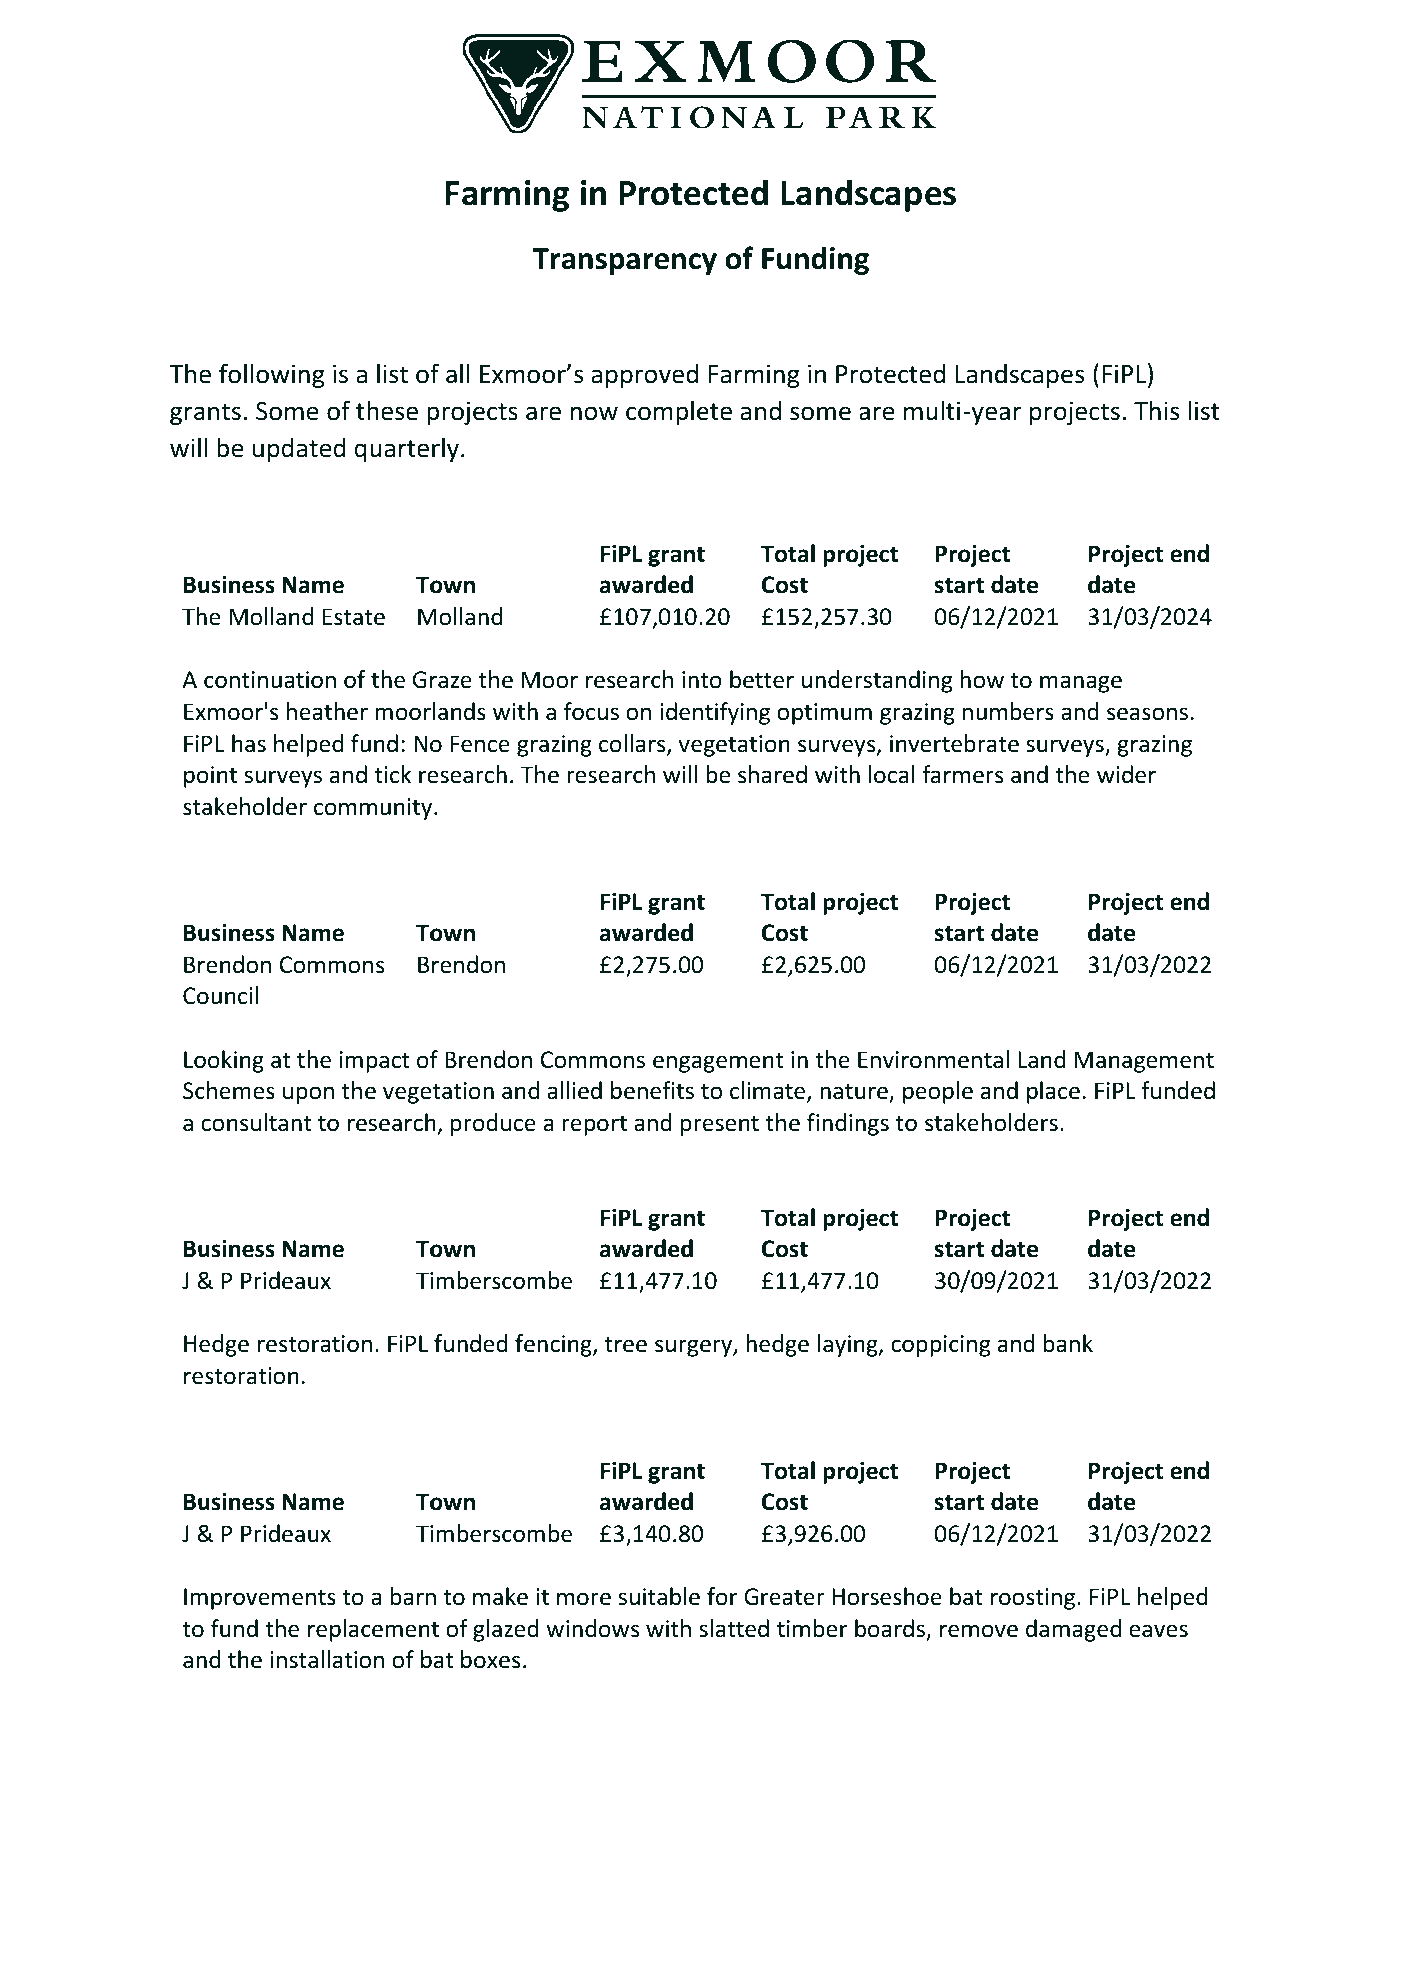  I want to click on installation, so click(327, 1659).
